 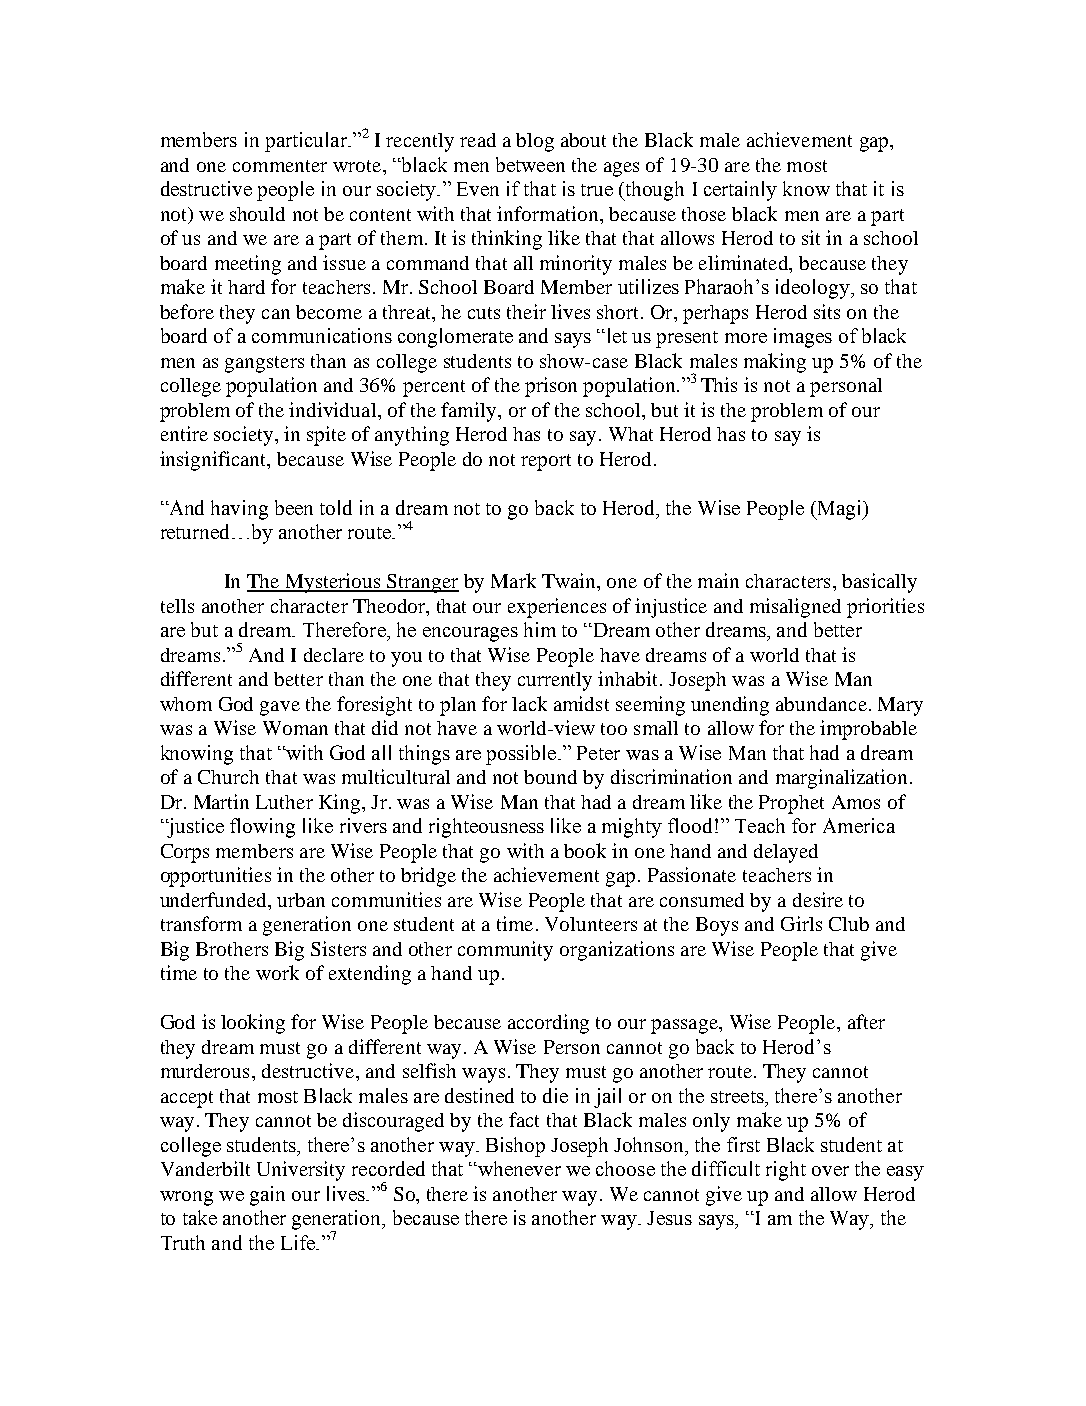 I want to click on currently, so click(x=555, y=681).
